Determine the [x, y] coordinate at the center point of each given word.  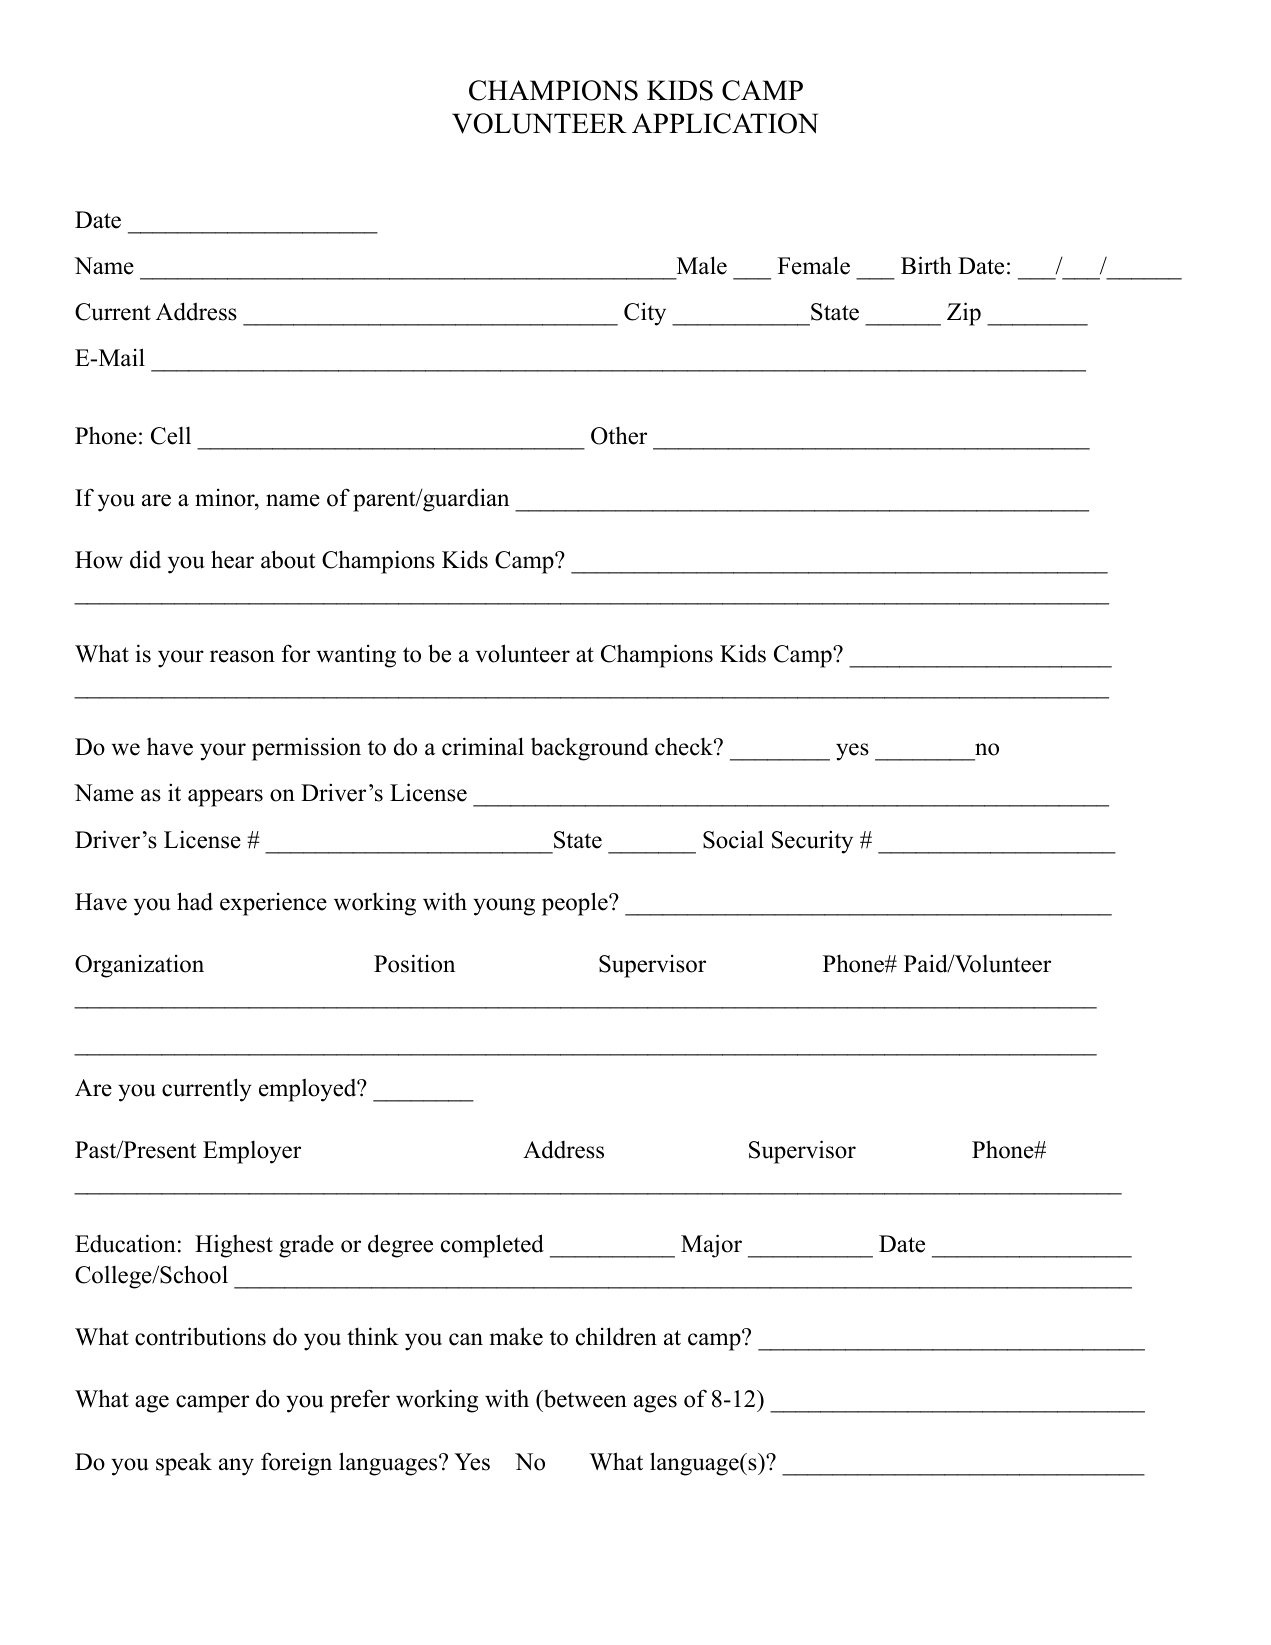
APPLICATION [725, 123]
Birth [926, 265]
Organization [139, 966]
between [584, 1400]
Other [619, 435]
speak [184, 1464]
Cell [171, 436]
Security [812, 842]
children [616, 1336]
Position [414, 963]
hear [232, 559]
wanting [356, 656]
